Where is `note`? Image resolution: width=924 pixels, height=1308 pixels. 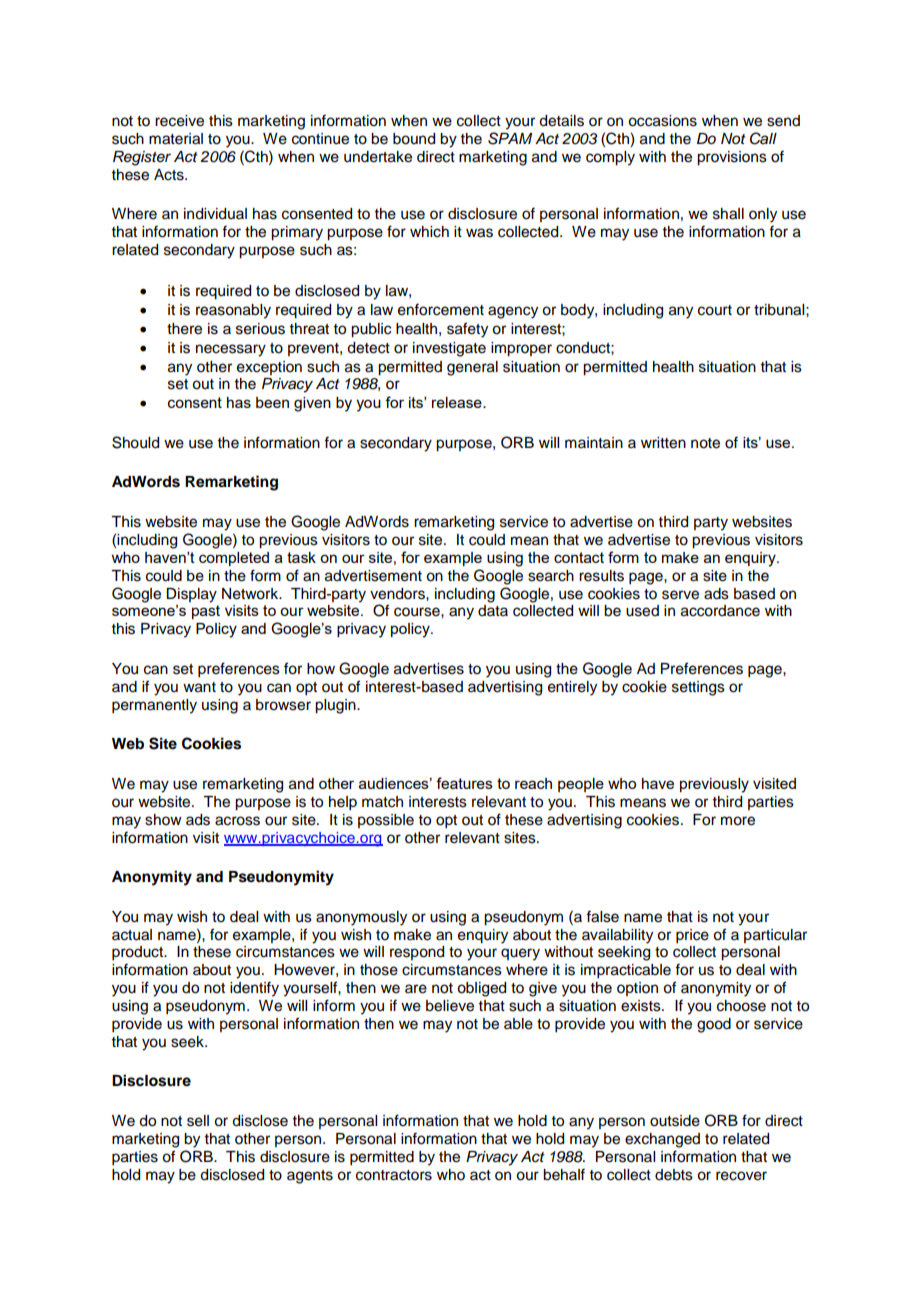 note is located at coordinates (705, 443).
